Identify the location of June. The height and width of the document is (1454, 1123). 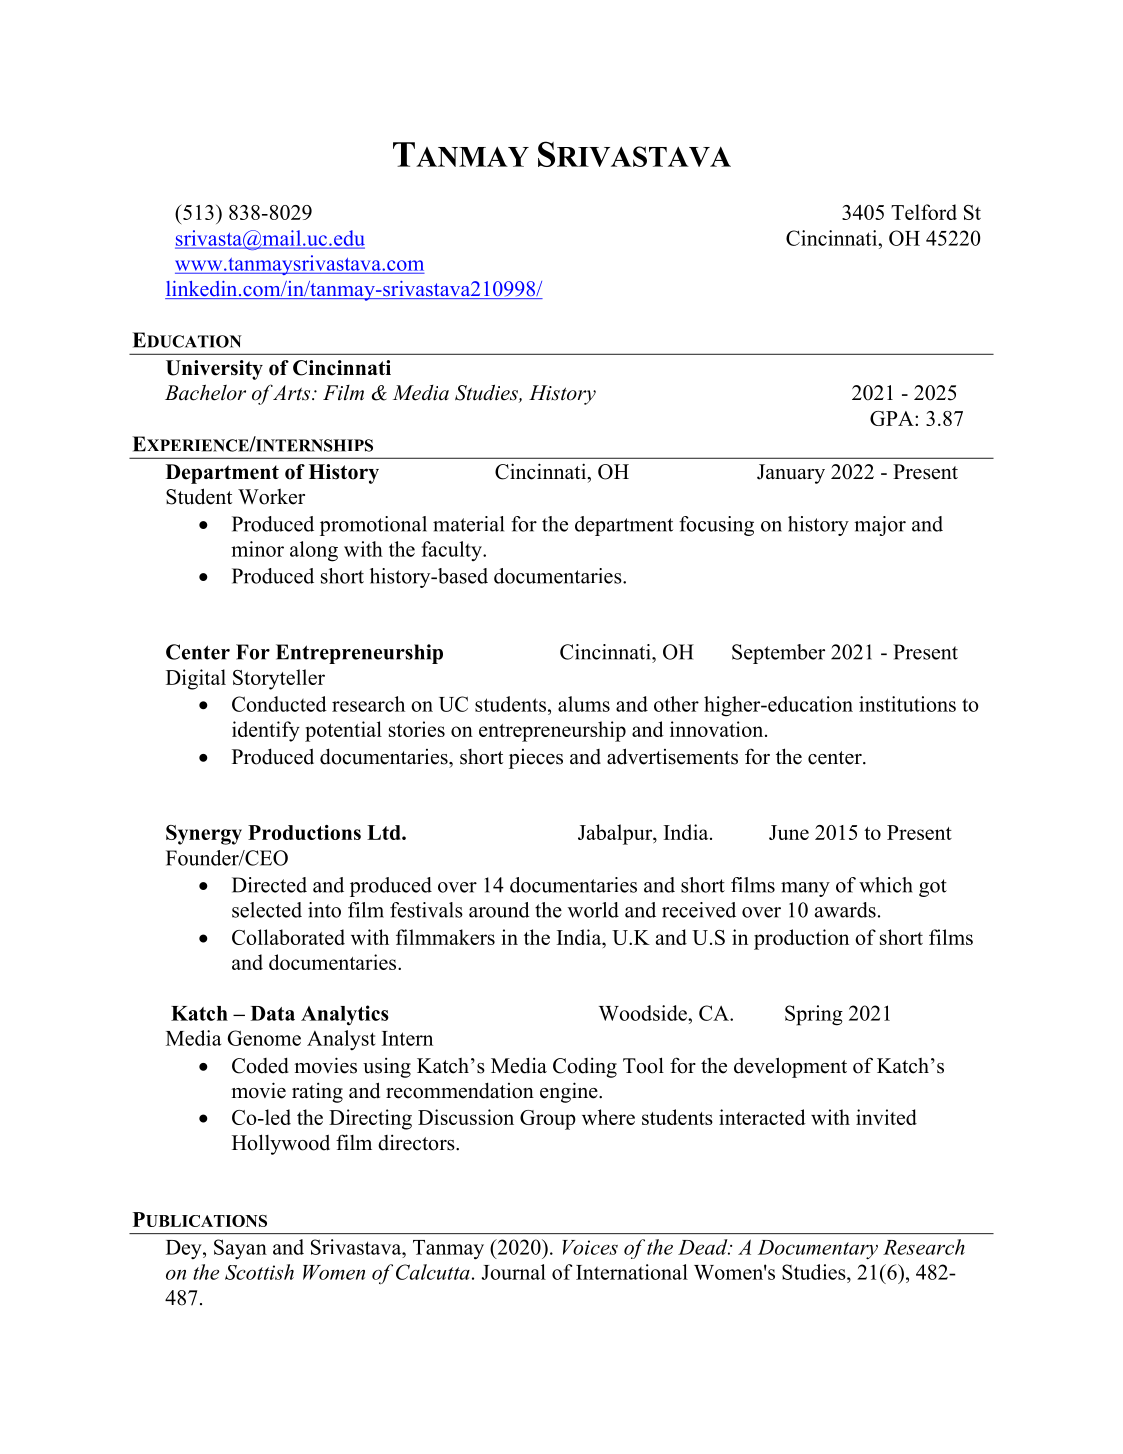
(789, 832).
